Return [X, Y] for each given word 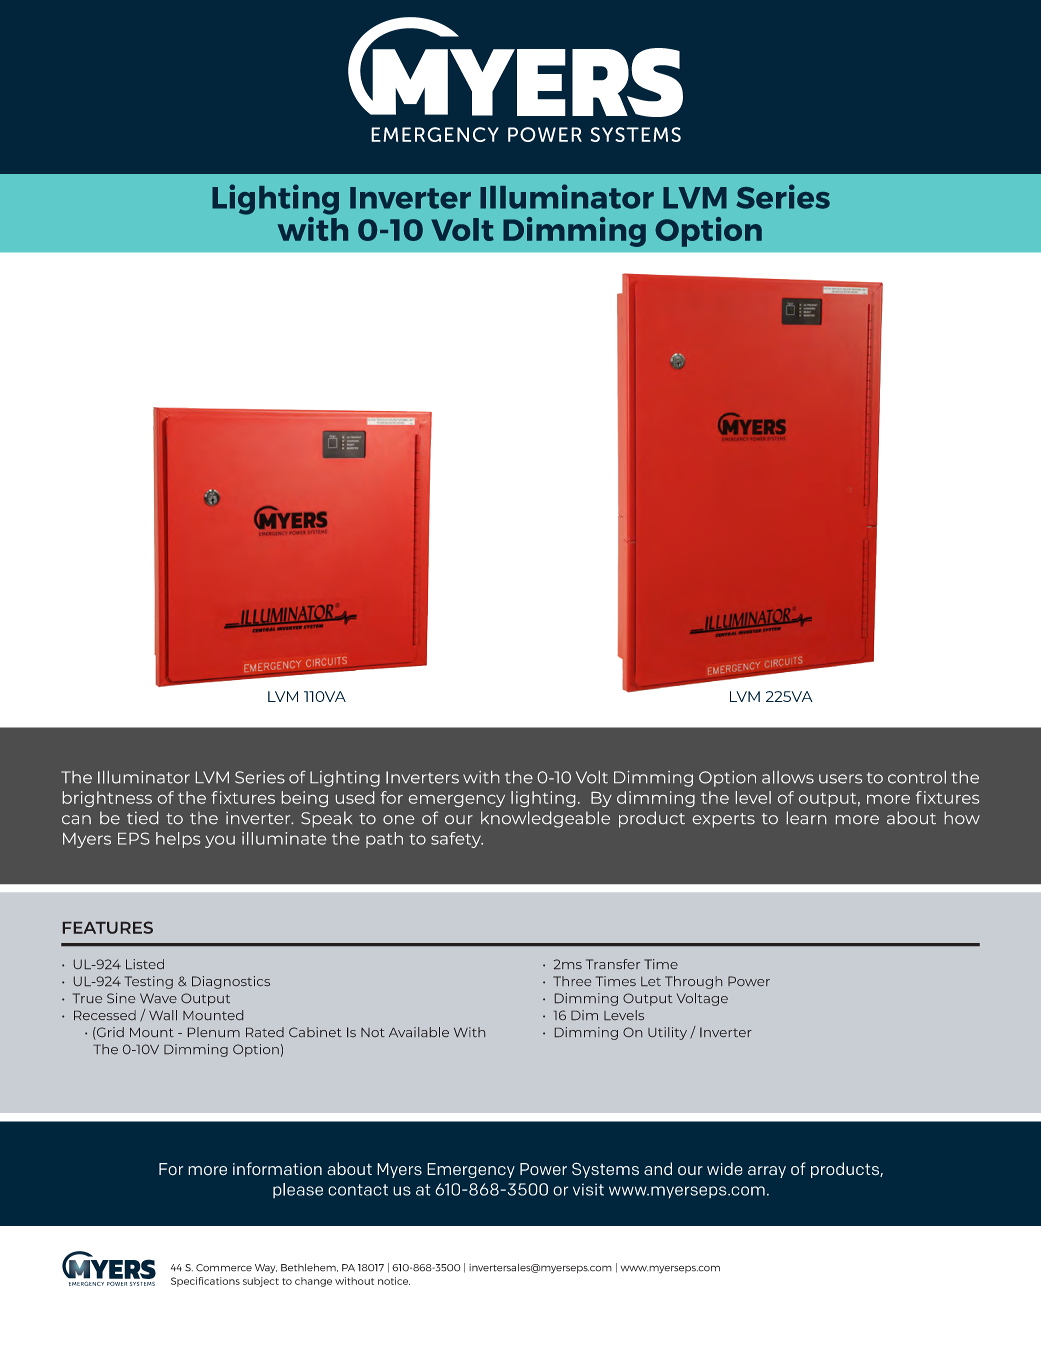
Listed [145, 964]
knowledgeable [545, 819]
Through [693, 982]
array [767, 1172]
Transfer [613, 964]
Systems [605, 1170]
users [840, 779]
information [277, 1169]
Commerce [224, 1268]
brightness [107, 799]
